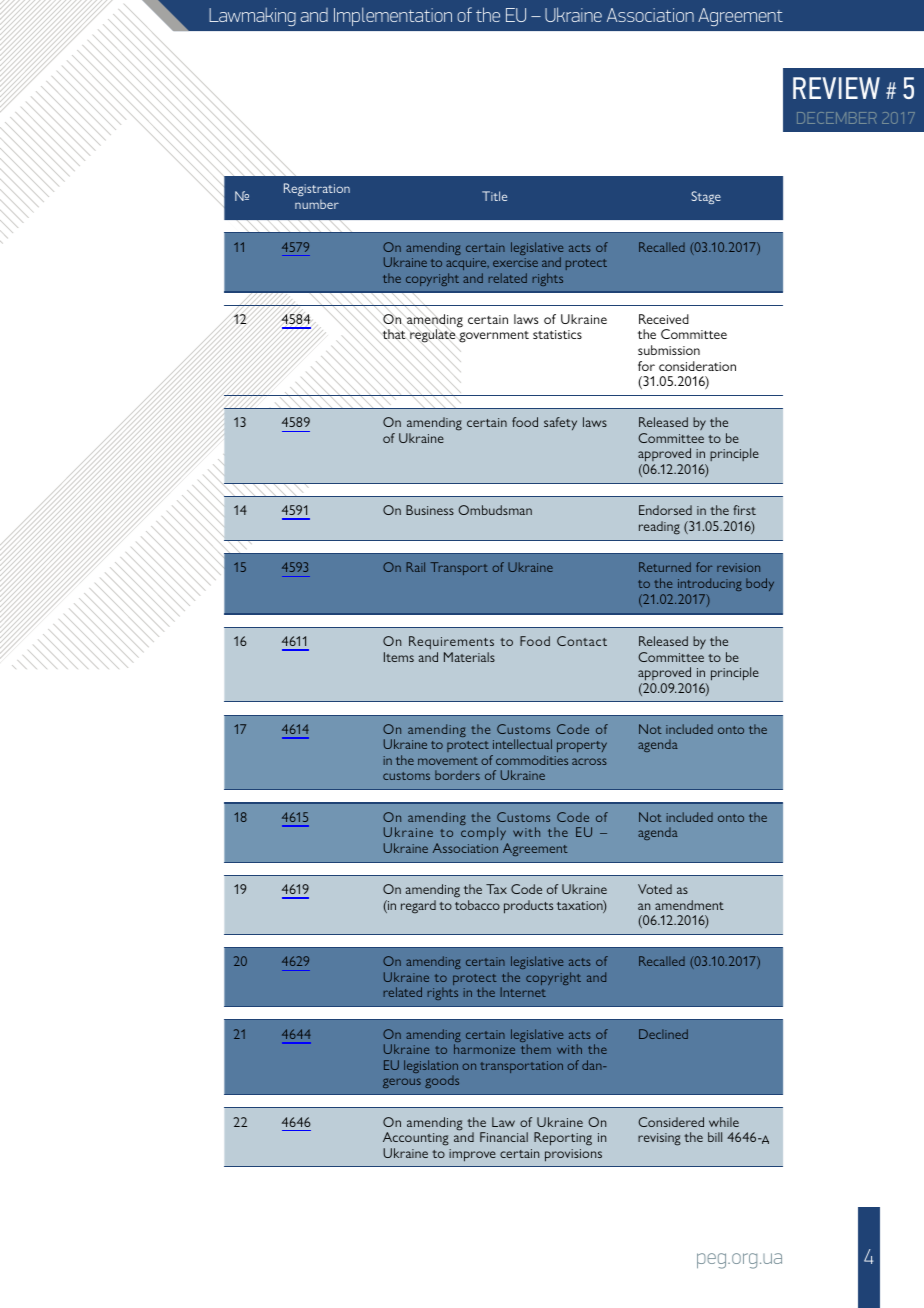 The width and height of the image is (924, 1308). I want to click on Lawmaking, so click(252, 16).
